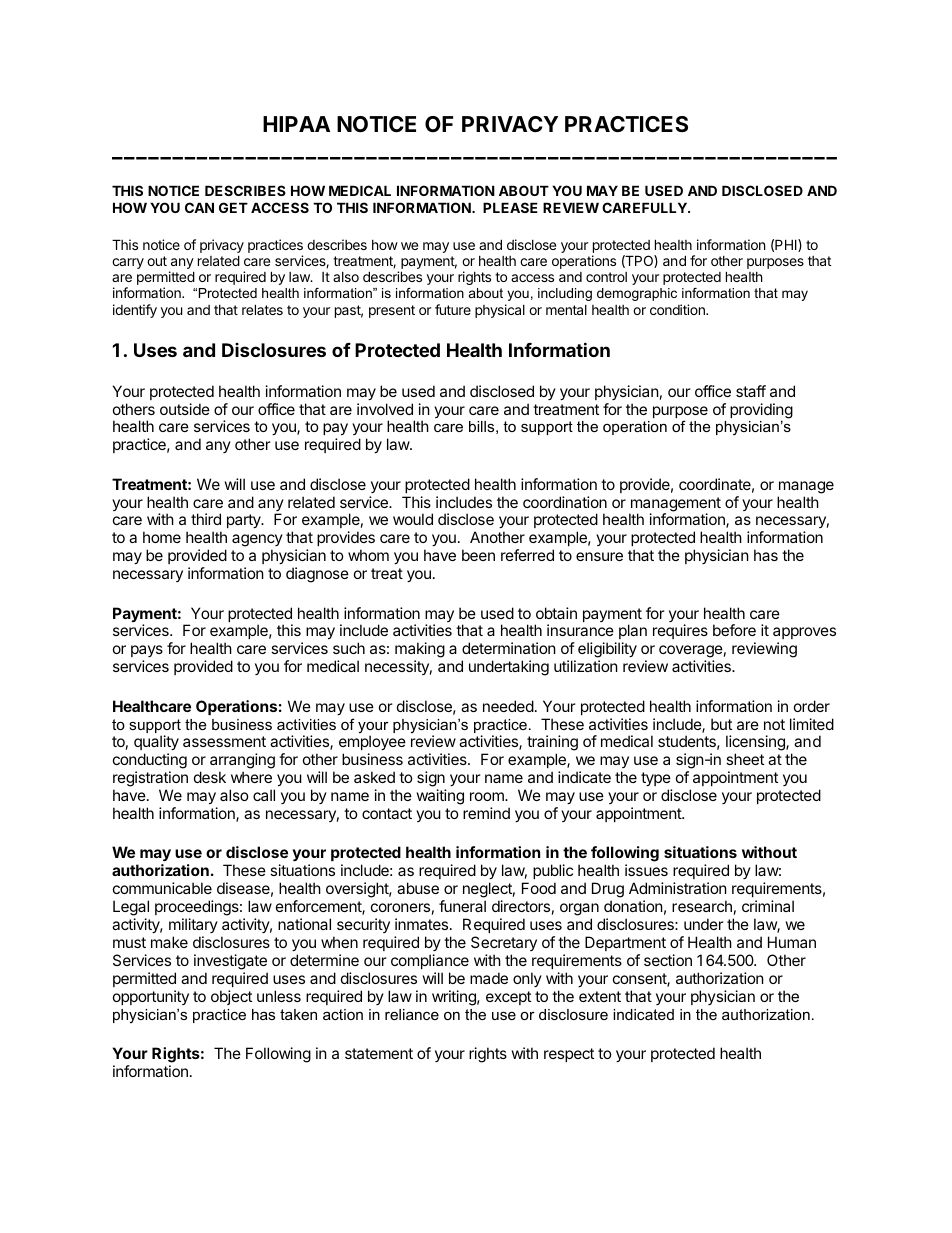  What do you see at coordinates (606, 277) in the screenshot?
I see `control` at bounding box center [606, 277].
